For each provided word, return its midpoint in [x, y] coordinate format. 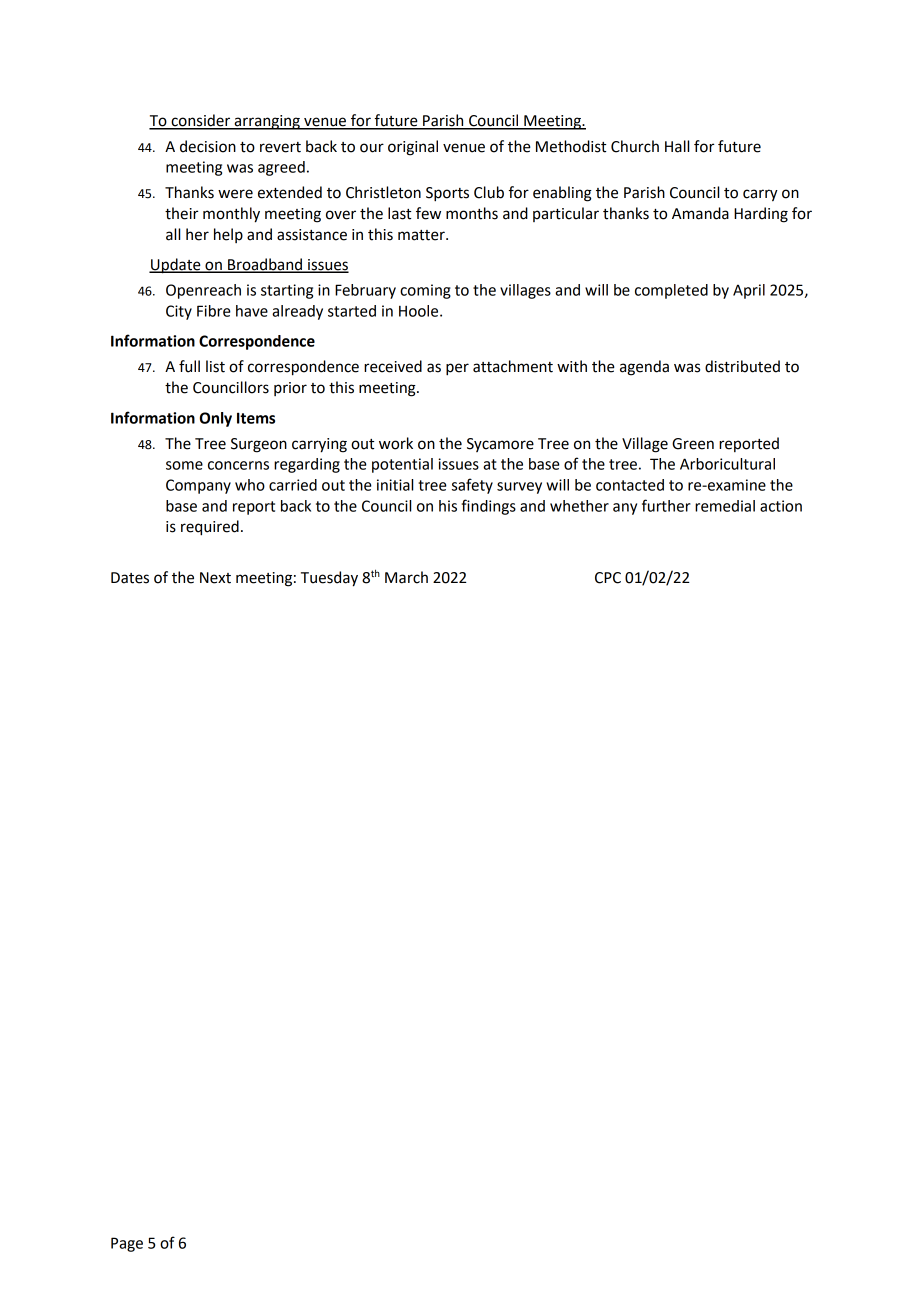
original [413, 148]
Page [127, 1244]
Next [215, 578]
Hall [677, 146]
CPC [608, 578]
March [406, 577]
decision [208, 146]
